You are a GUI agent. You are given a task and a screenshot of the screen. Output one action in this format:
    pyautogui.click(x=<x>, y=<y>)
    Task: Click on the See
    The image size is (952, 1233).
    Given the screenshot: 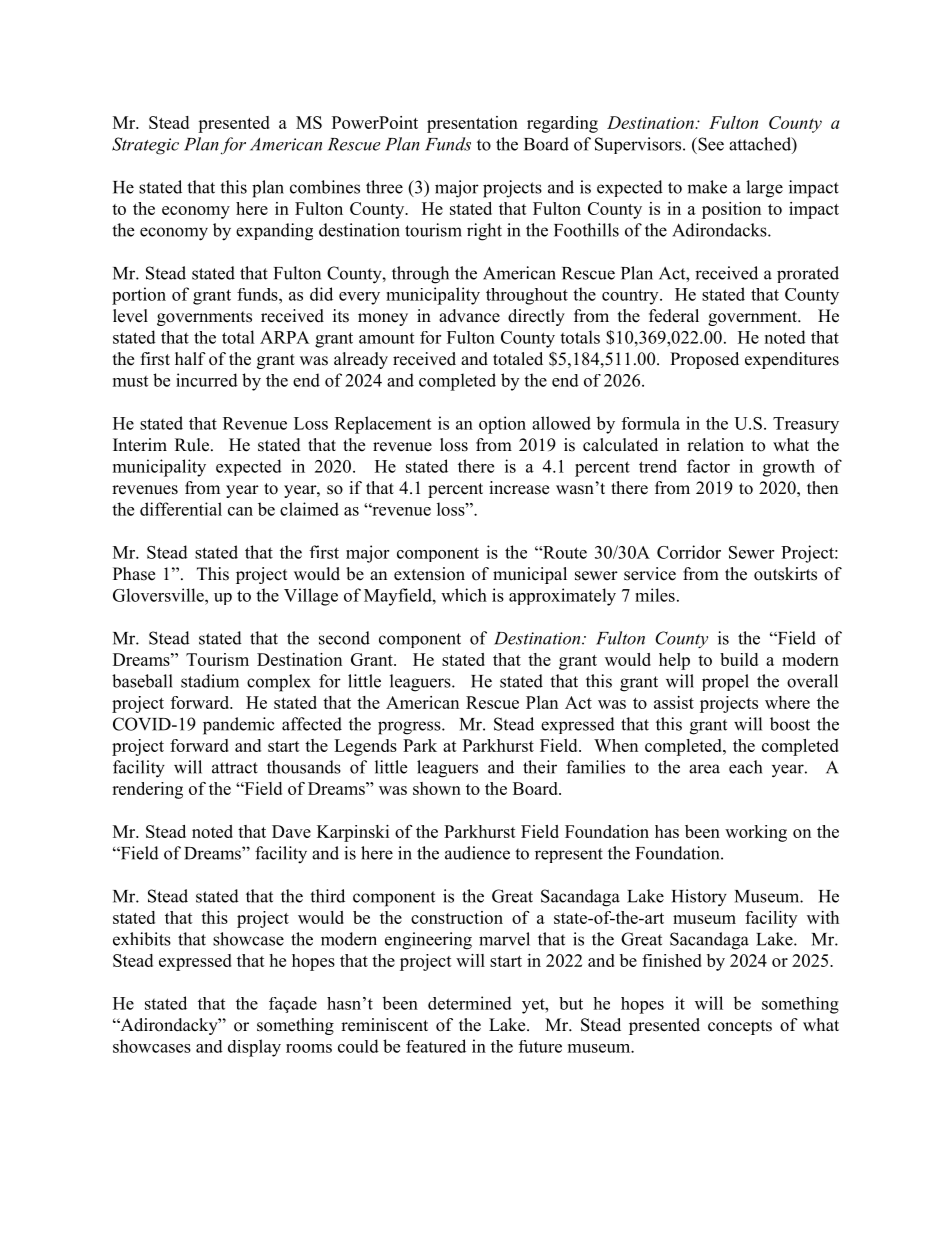 What is the action you would take?
    pyautogui.click(x=710, y=144)
